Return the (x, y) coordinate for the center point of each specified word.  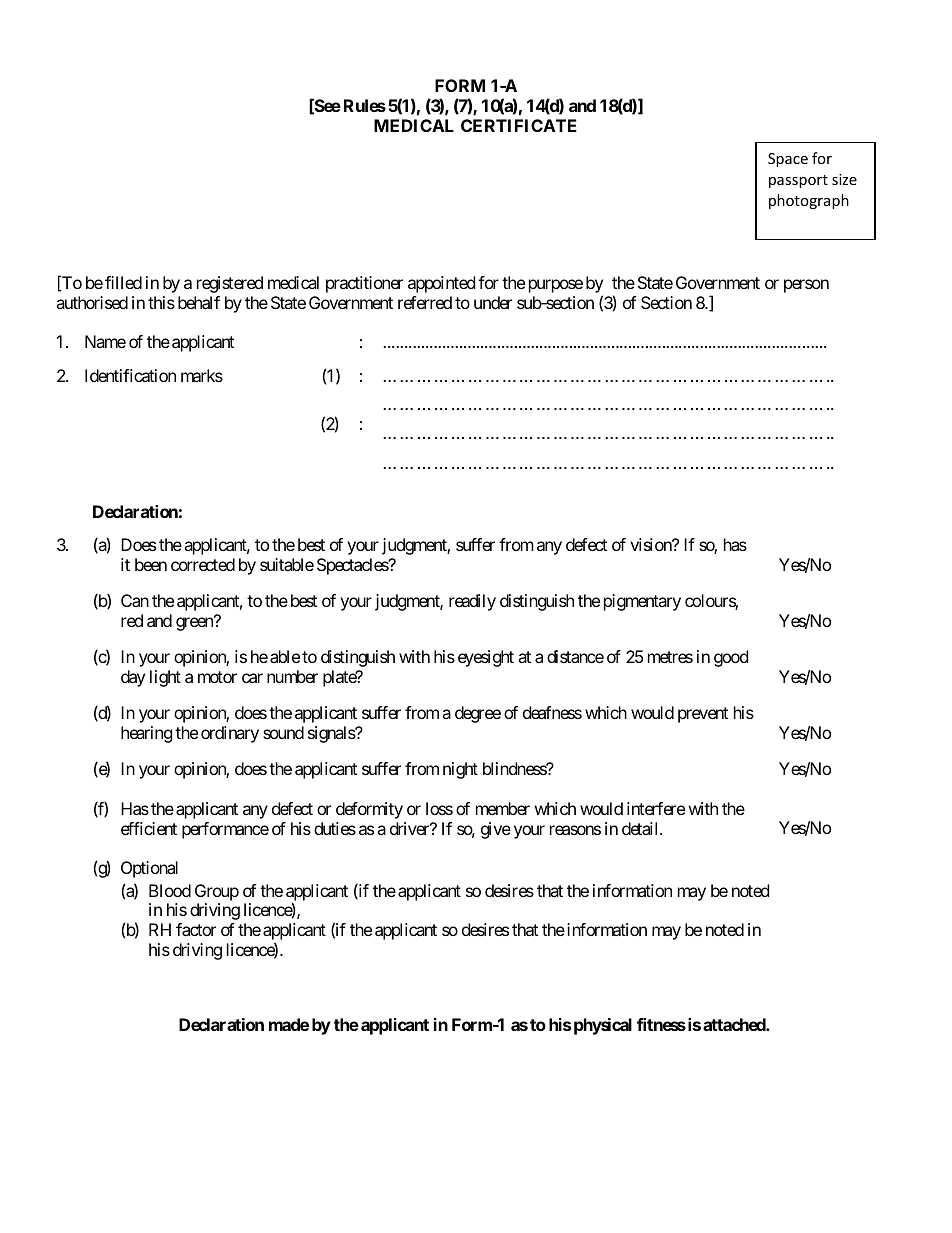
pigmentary (642, 602)
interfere (656, 808)
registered (230, 284)
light (165, 678)
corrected (203, 564)
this (161, 302)
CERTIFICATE (519, 125)
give (496, 830)
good (731, 658)
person (806, 286)
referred (425, 302)
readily (472, 602)
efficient (149, 828)
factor (196, 929)
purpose (556, 286)
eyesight (486, 658)
